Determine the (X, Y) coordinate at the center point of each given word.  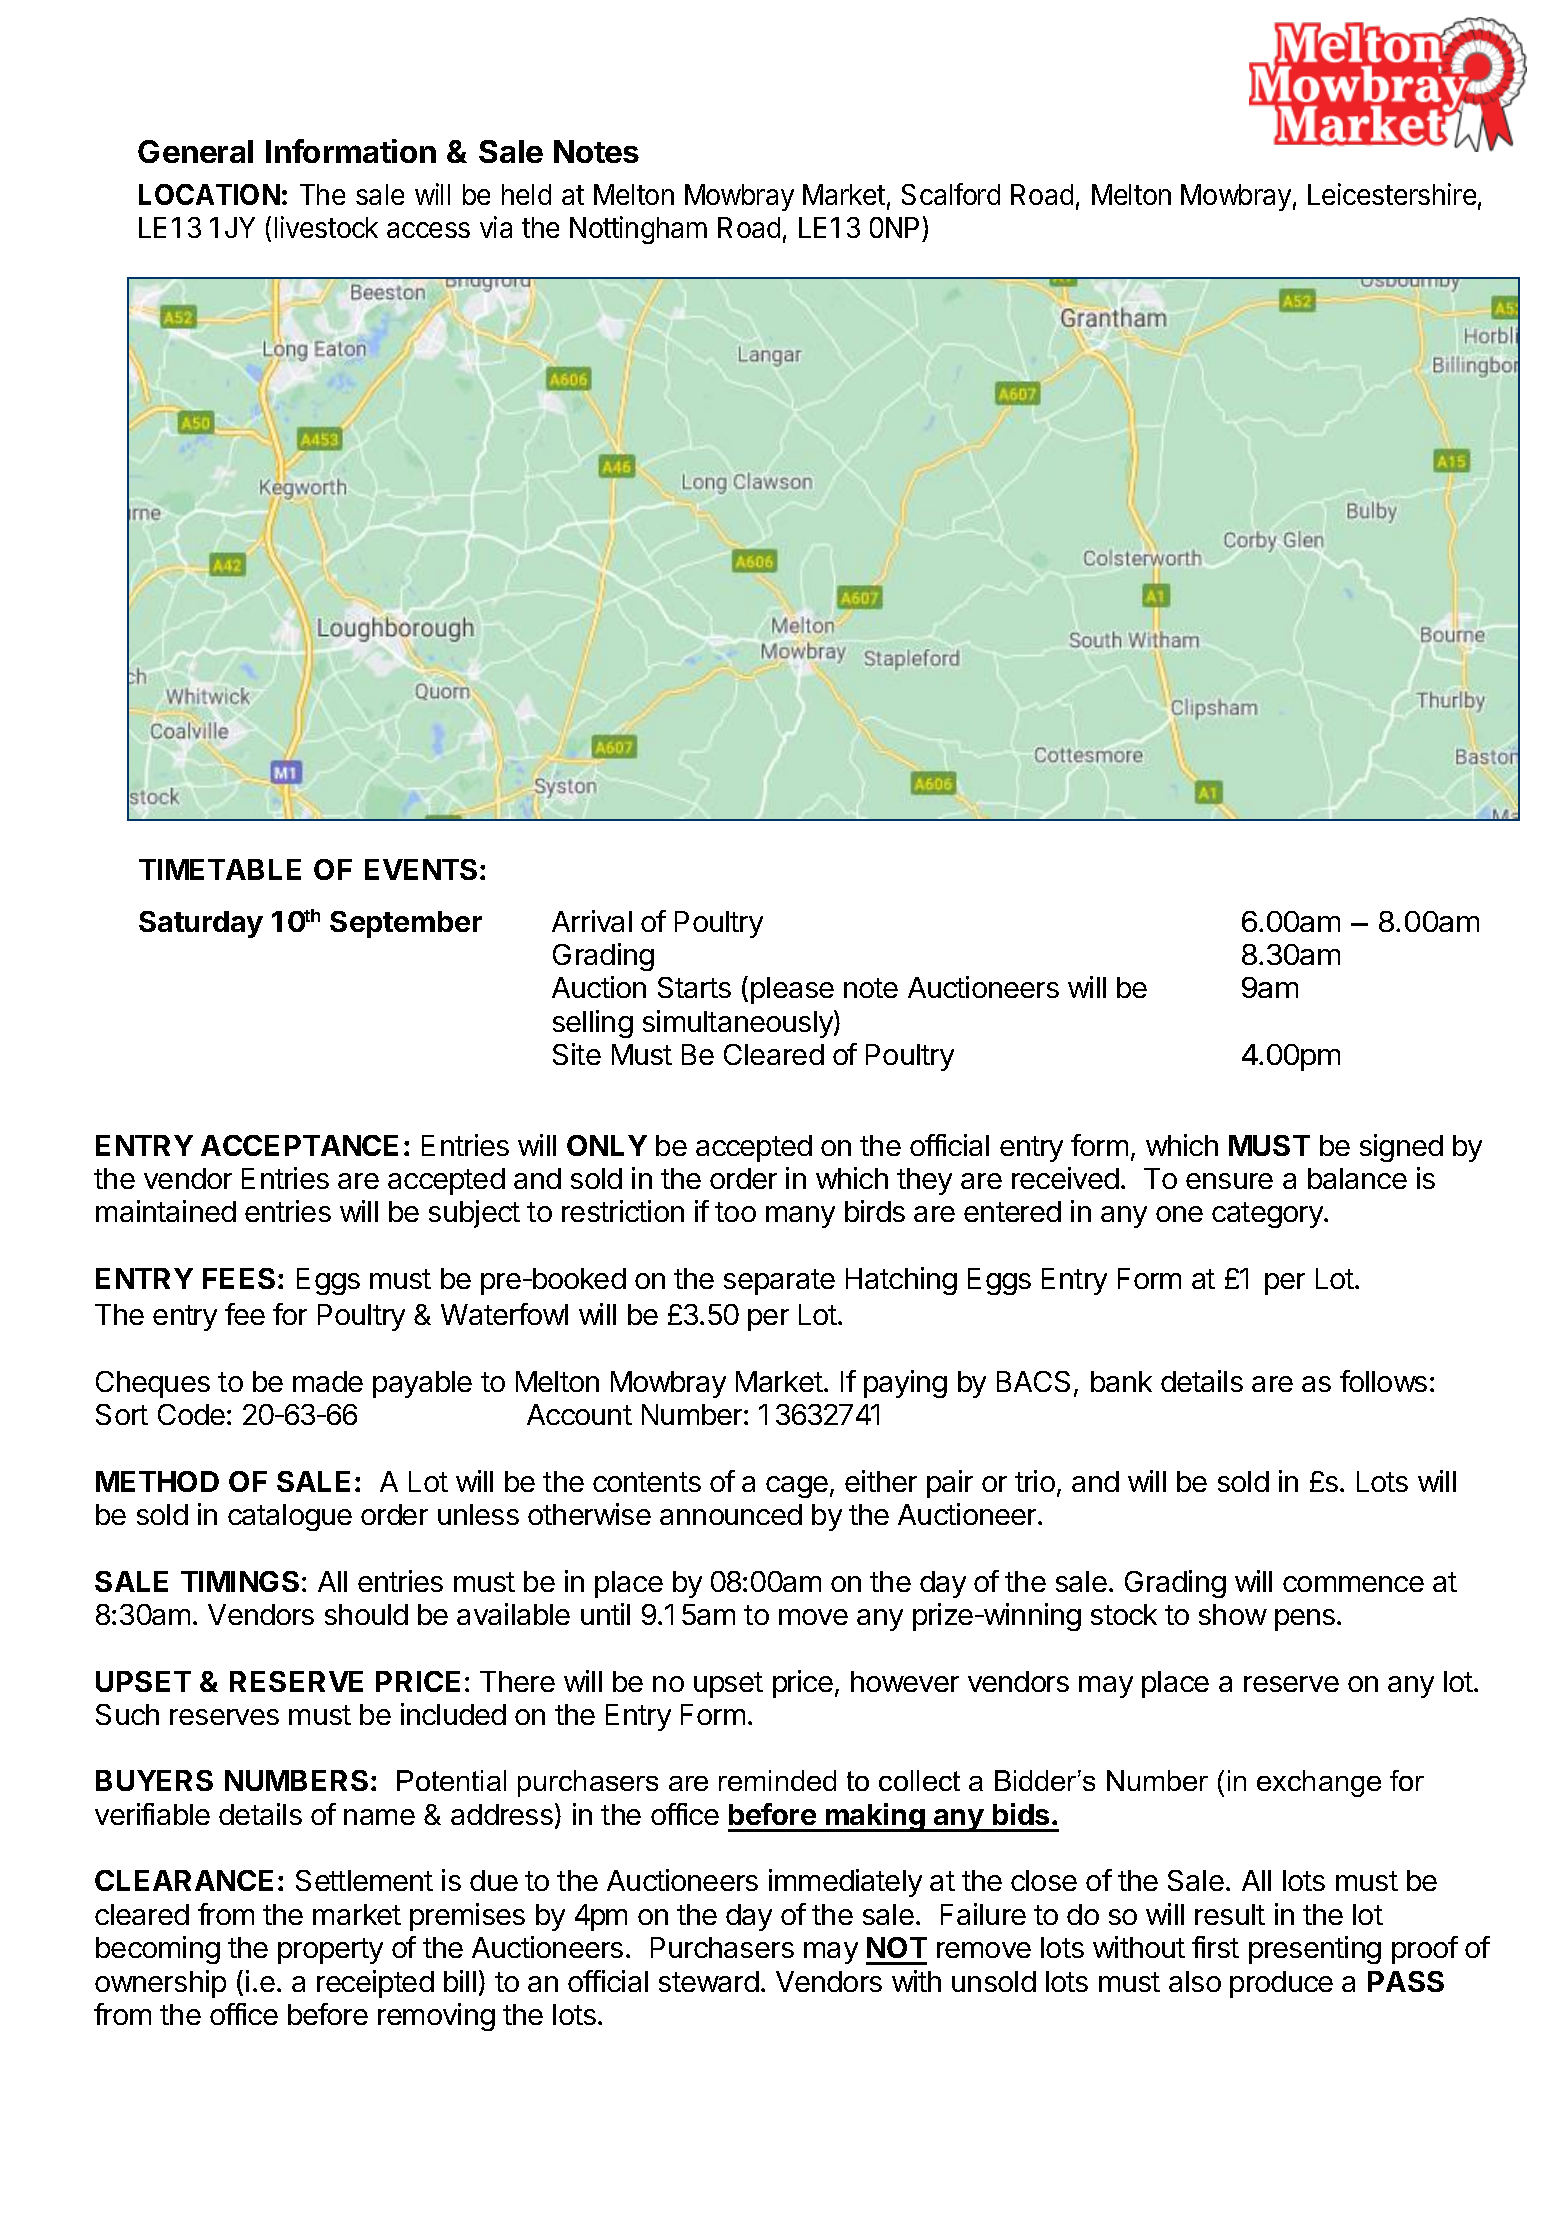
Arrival (592, 921)
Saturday (201, 924)
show (1233, 1614)
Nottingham (638, 230)
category (1268, 1215)
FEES (239, 1278)
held (526, 194)
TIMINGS (240, 1581)
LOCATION (209, 194)
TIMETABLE (220, 869)
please (792, 990)
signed (1401, 1148)
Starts (694, 987)
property (330, 1951)
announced (731, 1514)
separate (779, 1282)
